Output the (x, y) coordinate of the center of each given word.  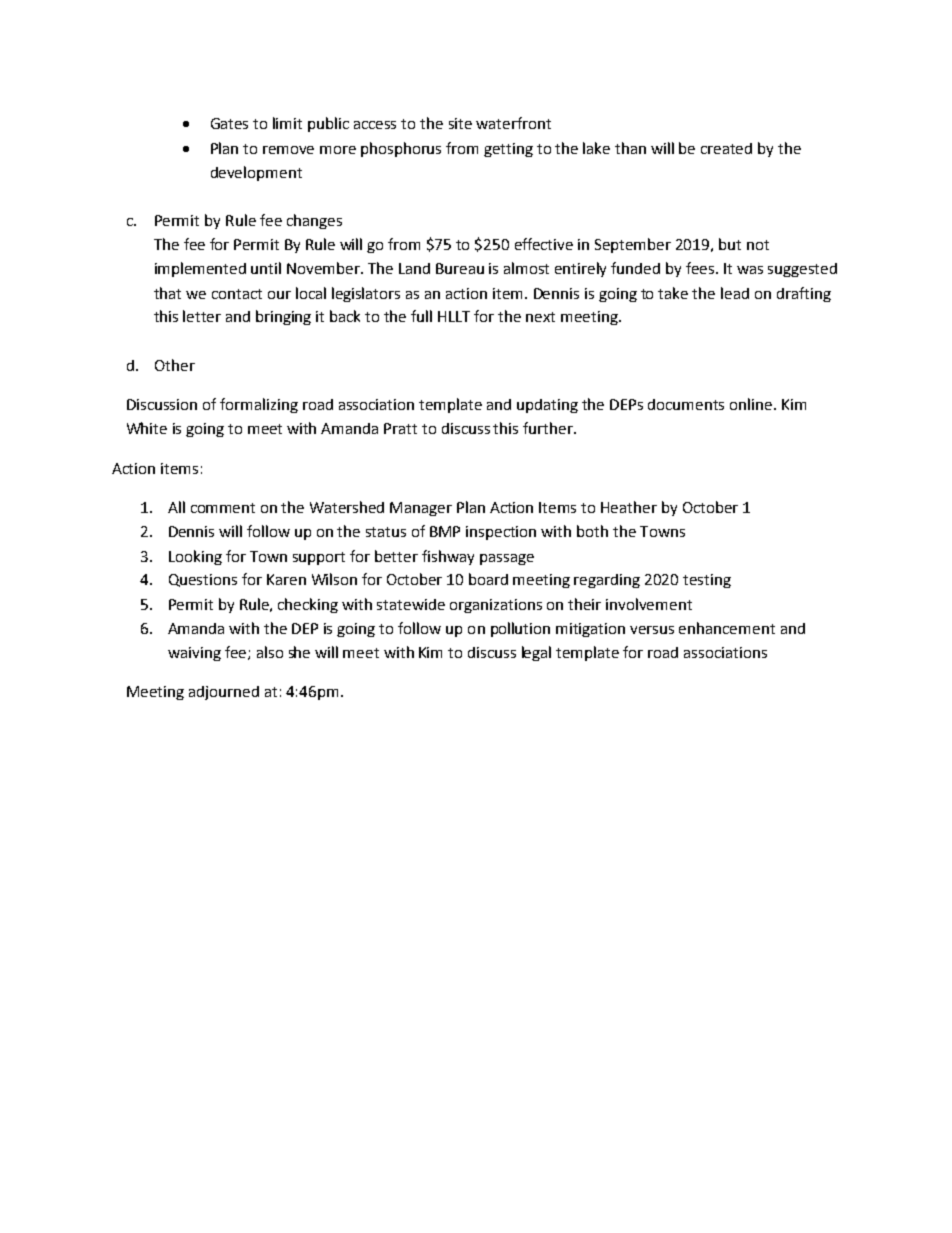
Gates (229, 123)
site (460, 123)
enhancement (727, 628)
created (726, 148)
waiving (194, 654)
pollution (520, 629)
